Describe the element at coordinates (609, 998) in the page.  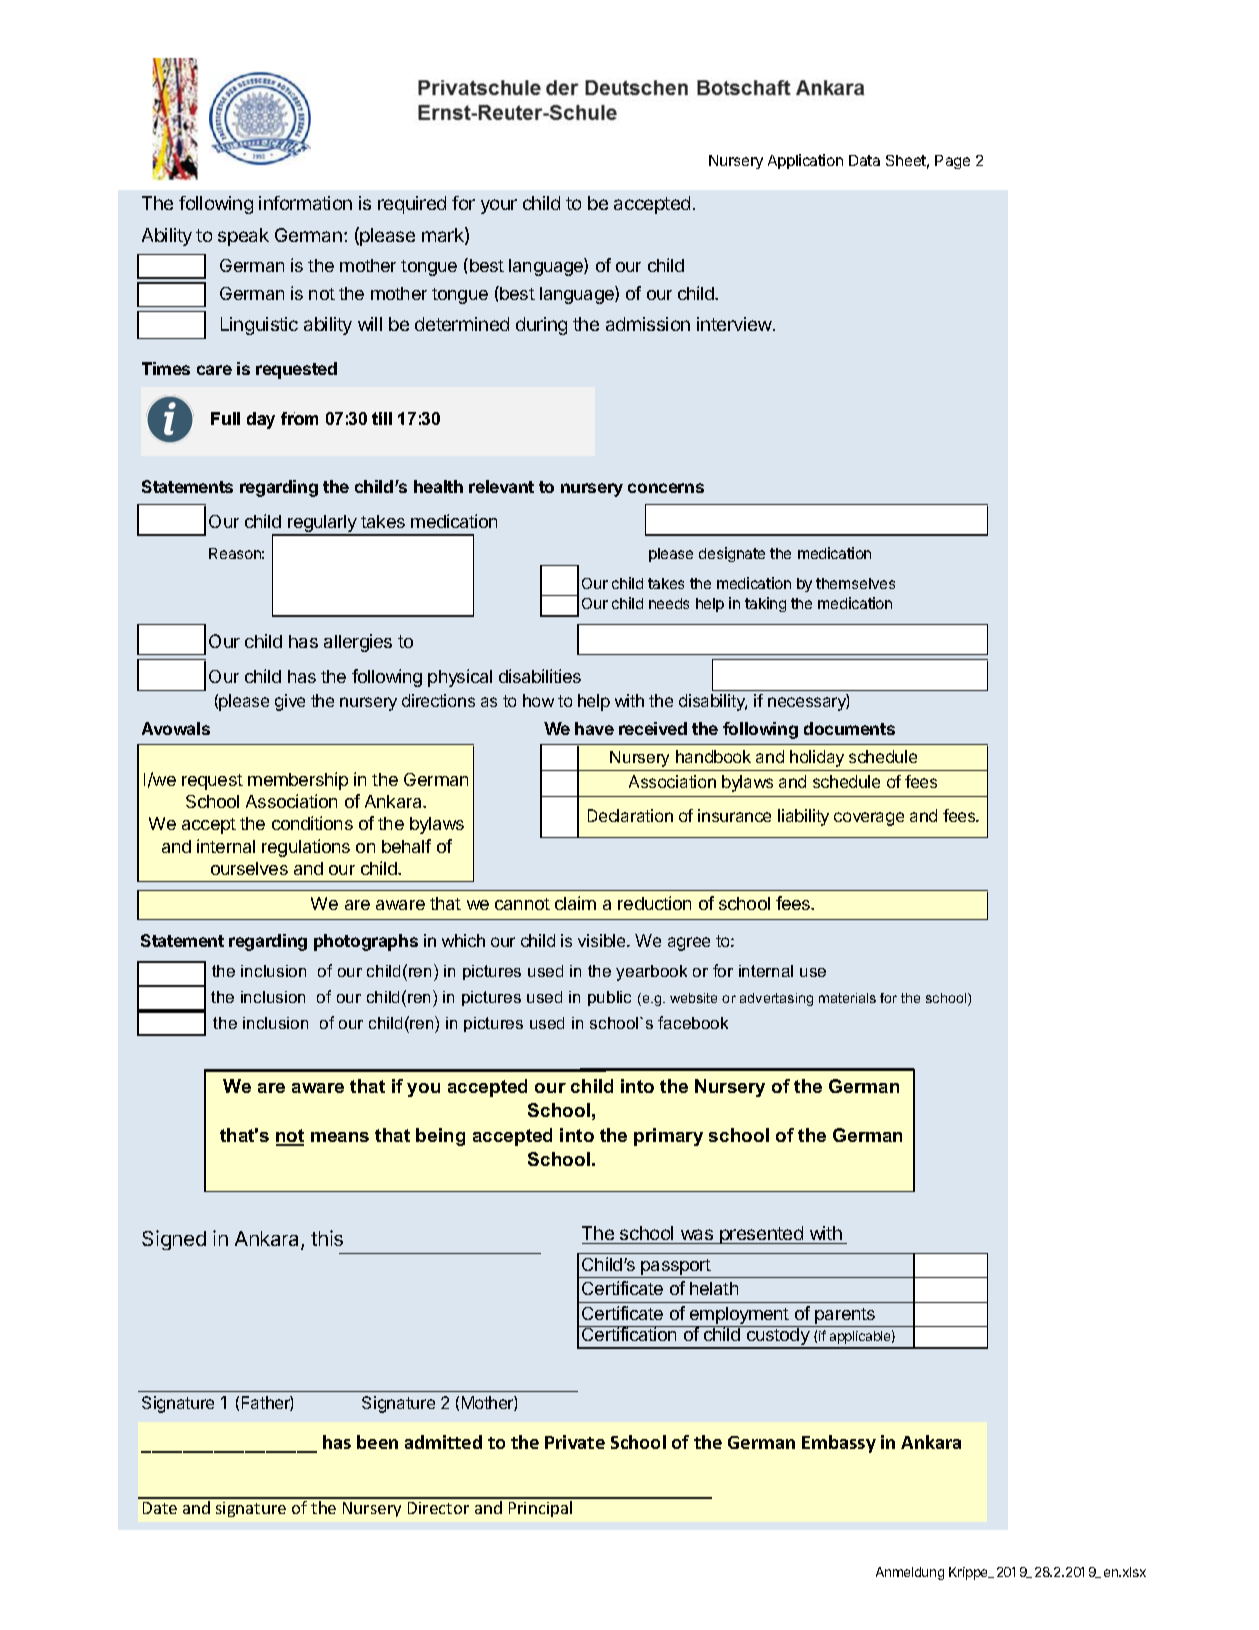
I see `public` at that location.
